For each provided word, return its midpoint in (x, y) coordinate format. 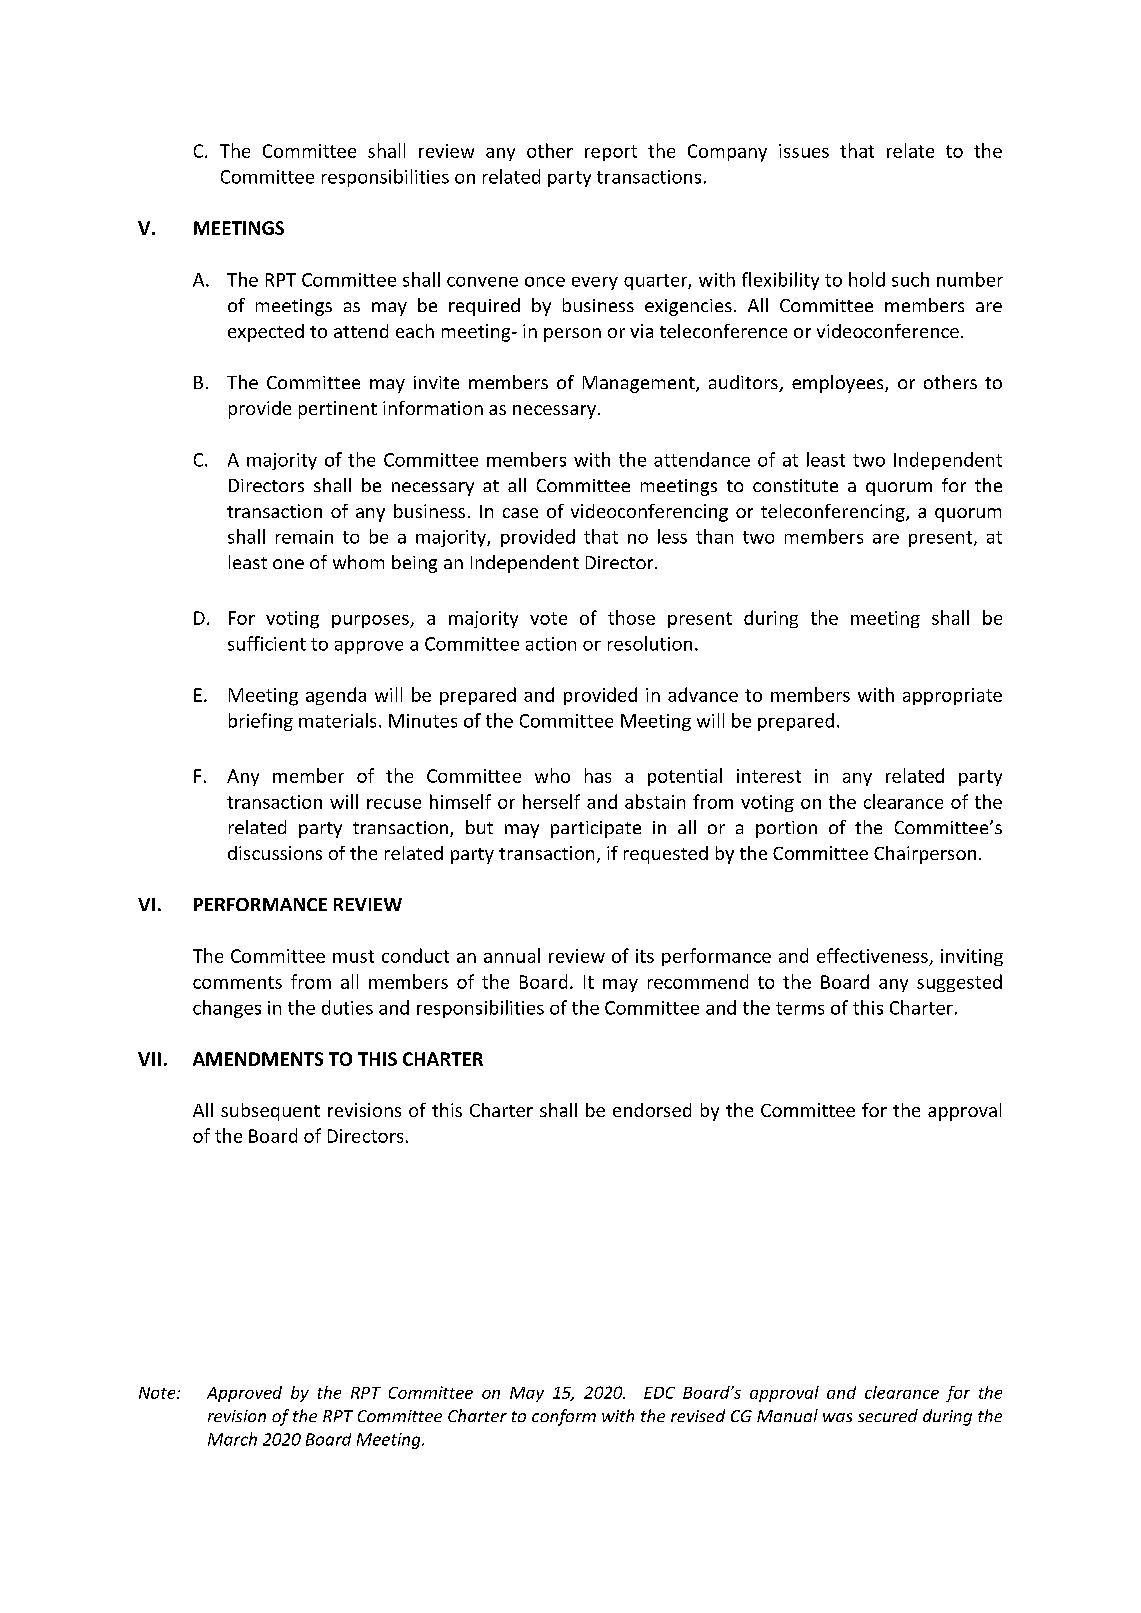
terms (800, 1008)
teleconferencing (834, 513)
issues (804, 151)
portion (786, 829)
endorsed (652, 1110)
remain (304, 537)
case (520, 513)
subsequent (270, 1112)
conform (564, 1417)
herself (551, 801)
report (611, 153)
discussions (275, 853)
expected (266, 333)
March (232, 1439)
